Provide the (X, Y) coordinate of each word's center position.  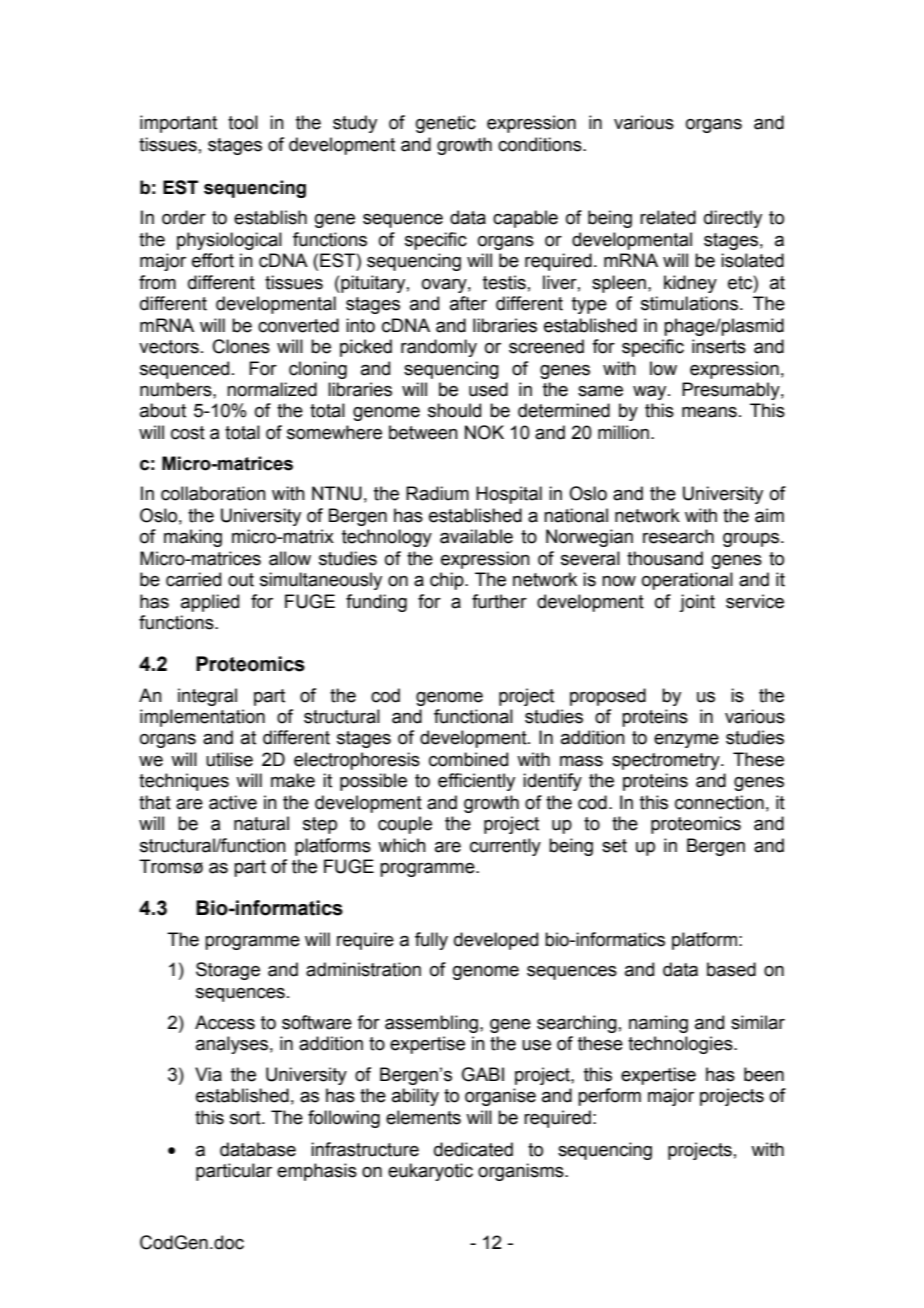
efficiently (476, 782)
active (233, 802)
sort (246, 1118)
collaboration (213, 493)
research (678, 536)
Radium (437, 493)
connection (719, 802)
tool (243, 122)
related (668, 217)
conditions (541, 144)
